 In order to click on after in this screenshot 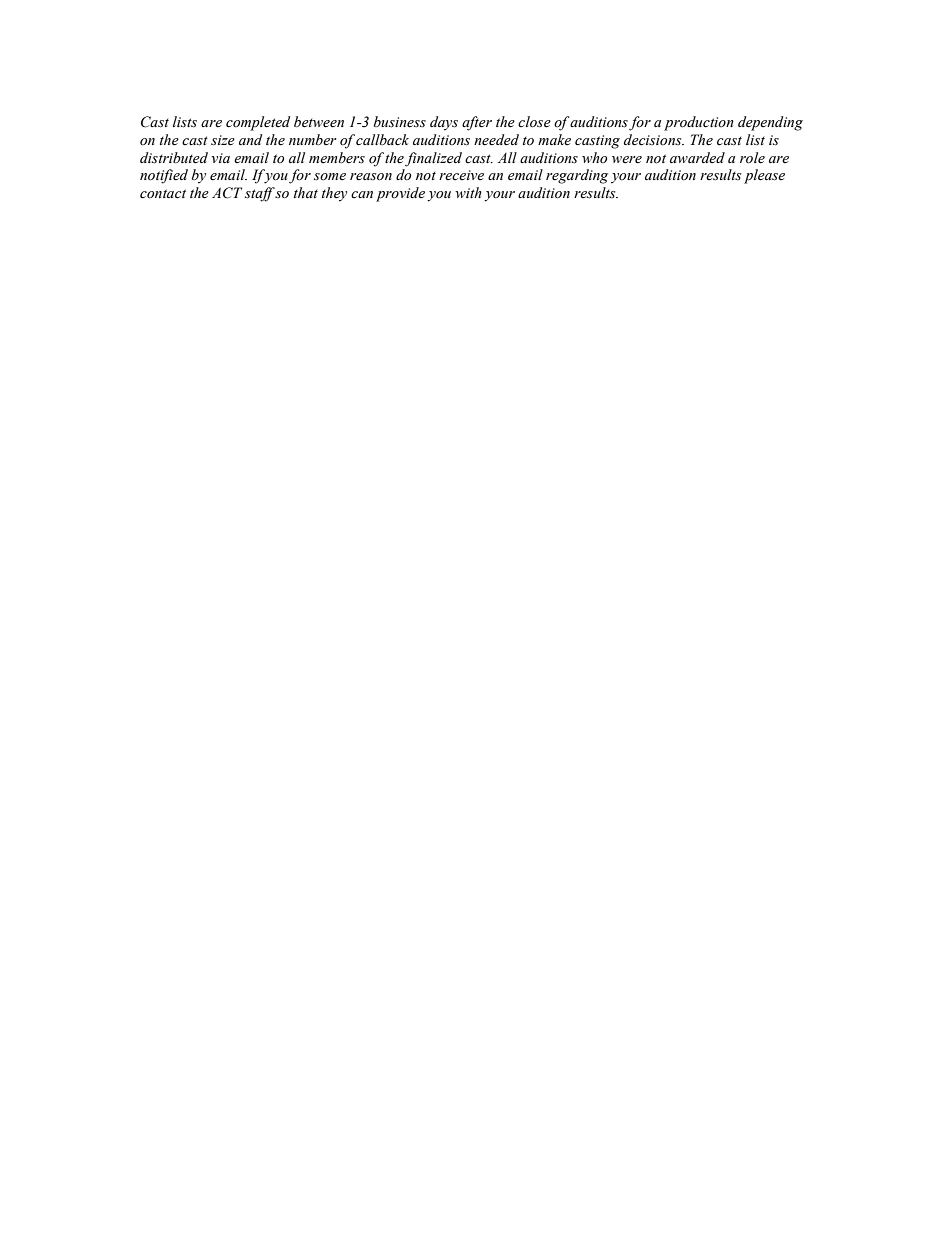, I will do `click(477, 123)`.
